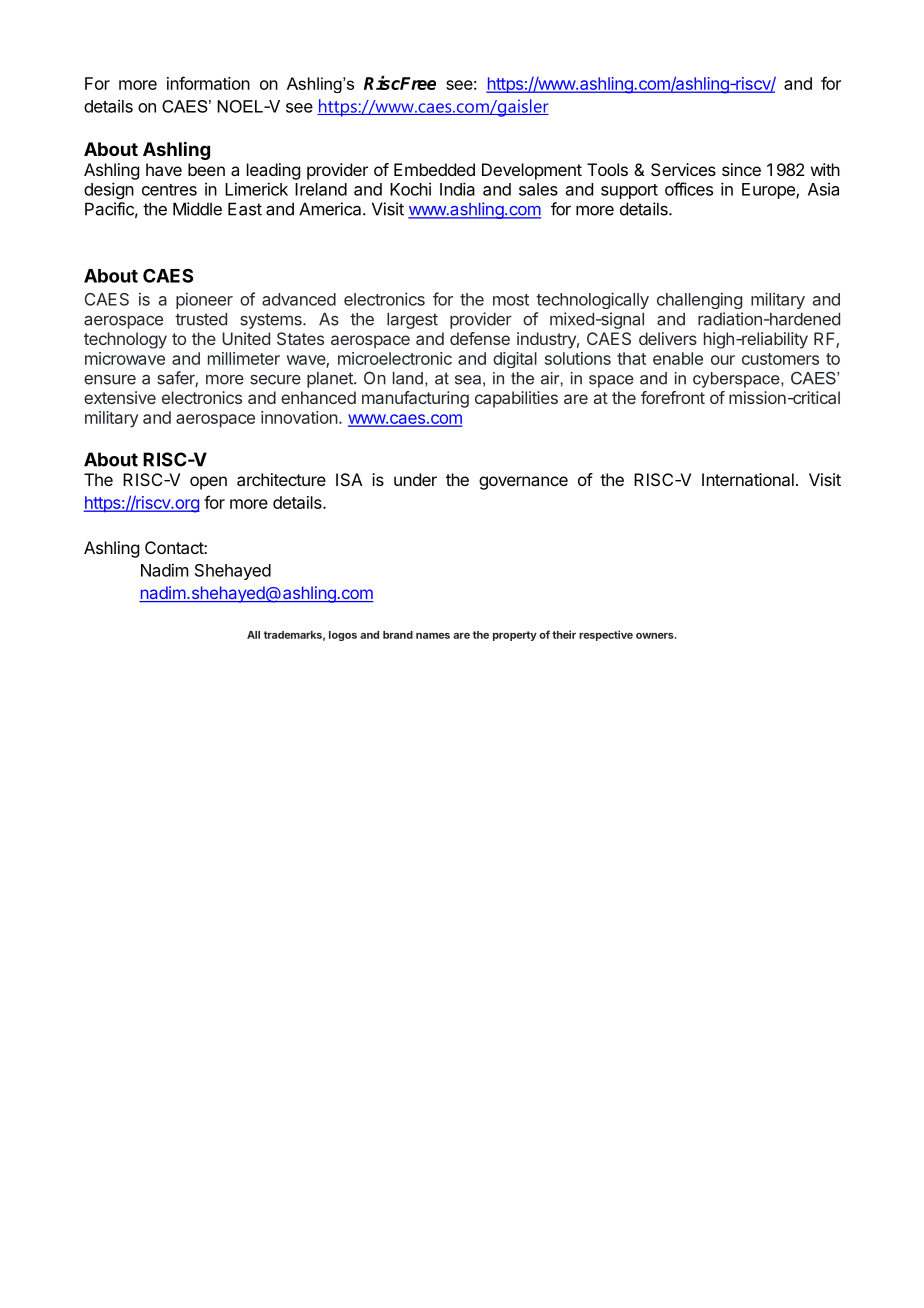 This page has width=924, height=1308. What do you see at coordinates (204, 300) in the page?
I see `pioneer` at bounding box center [204, 300].
